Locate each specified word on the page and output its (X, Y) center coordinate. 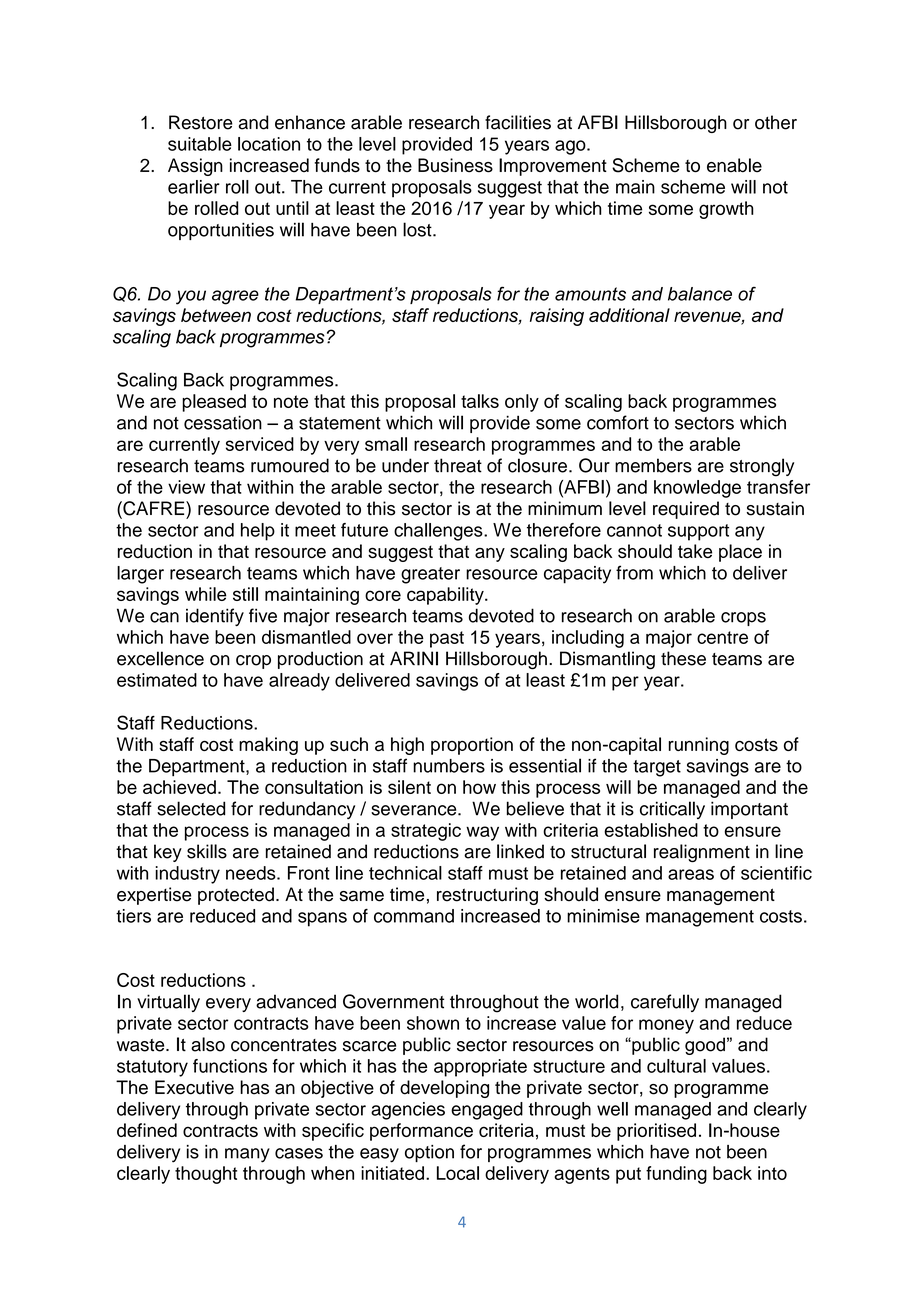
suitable (200, 144)
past (447, 639)
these (683, 658)
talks (480, 401)
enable (734, 165)
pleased (214, 403)
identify (215, 617)
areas (691, 874)
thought (206, 1175)
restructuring (487, 896)
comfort (618, 422)
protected (236, 896)
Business (455, 165)
